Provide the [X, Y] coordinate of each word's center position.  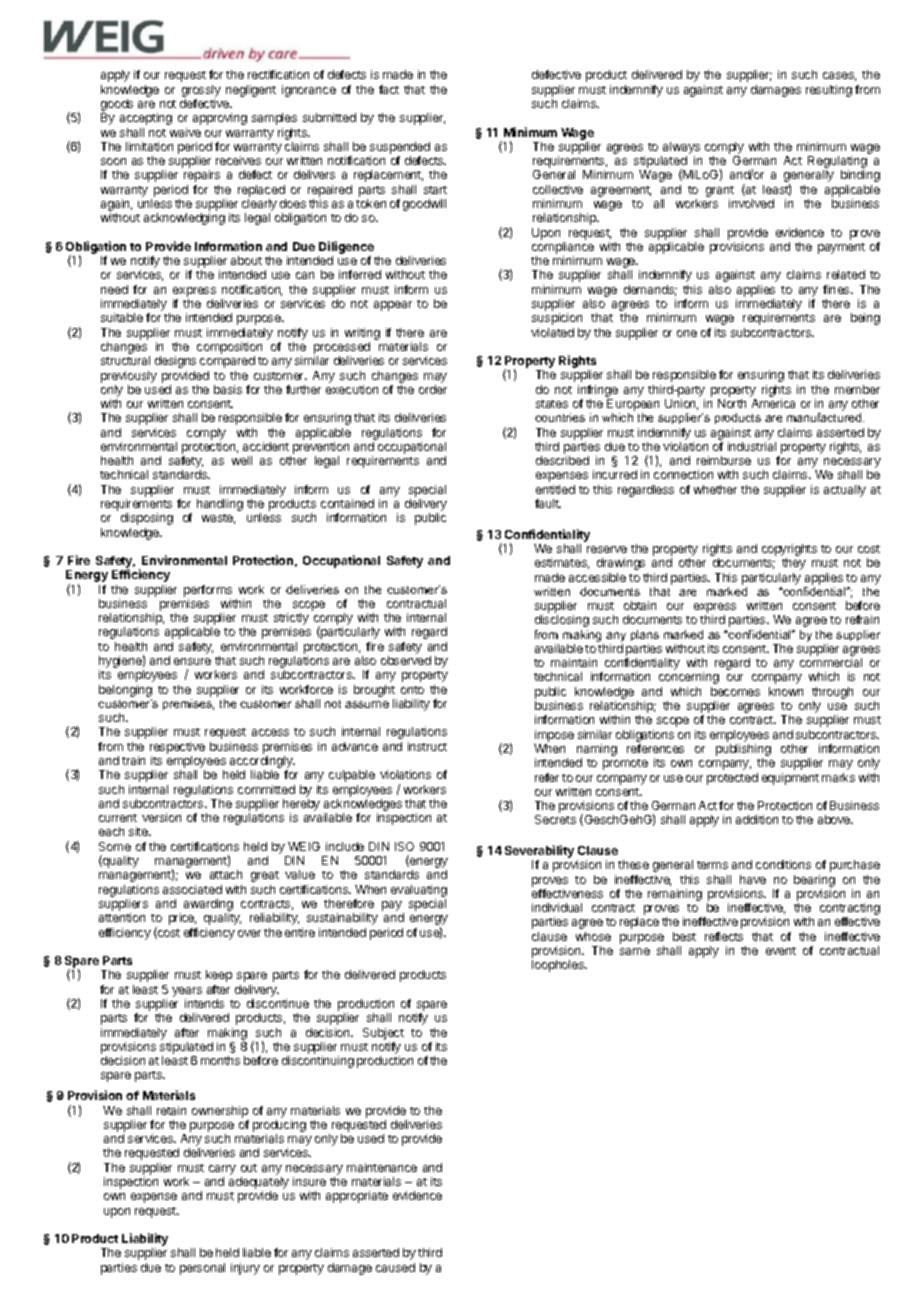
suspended [400, 149]
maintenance [382, 1167]
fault [548, 503]
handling [220, 505]
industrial [752, 446]
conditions [783, 864]
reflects [724, 936]
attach [226, 874]
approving [220, 119]
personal [202, 1269]
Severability [539, 853]
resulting [829, 91]
